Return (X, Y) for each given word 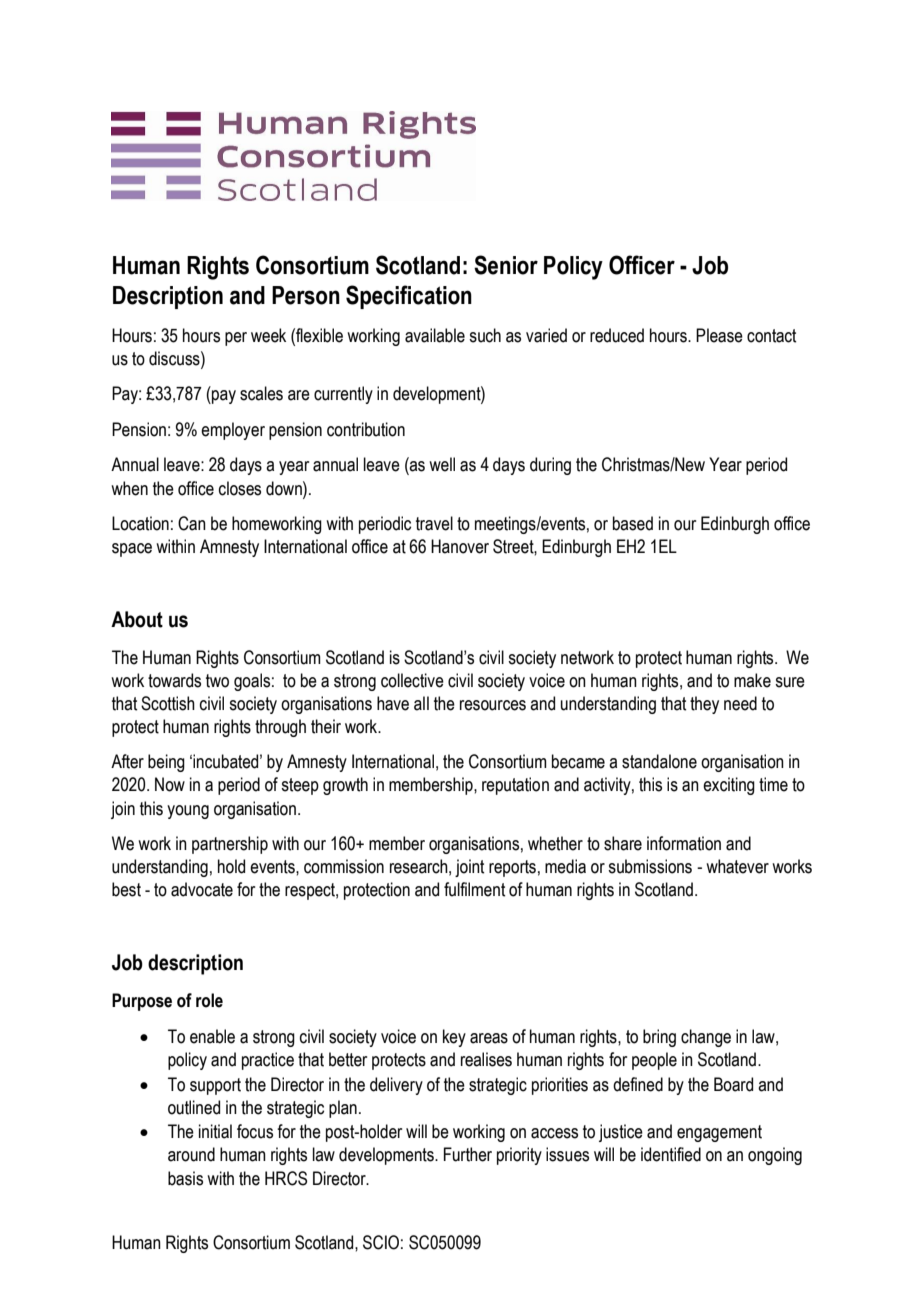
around (191, 1154)
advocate (202, 889)
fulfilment (474, 889)
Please (719, 335)
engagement (719, 1133)
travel (434, 523)
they (704, 705)
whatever (737, 866)
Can (192, 523)
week (268, 335)
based (633, 523)
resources (493, 705)
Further (468, 1154)
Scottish (168, 703)
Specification (409, 297)
